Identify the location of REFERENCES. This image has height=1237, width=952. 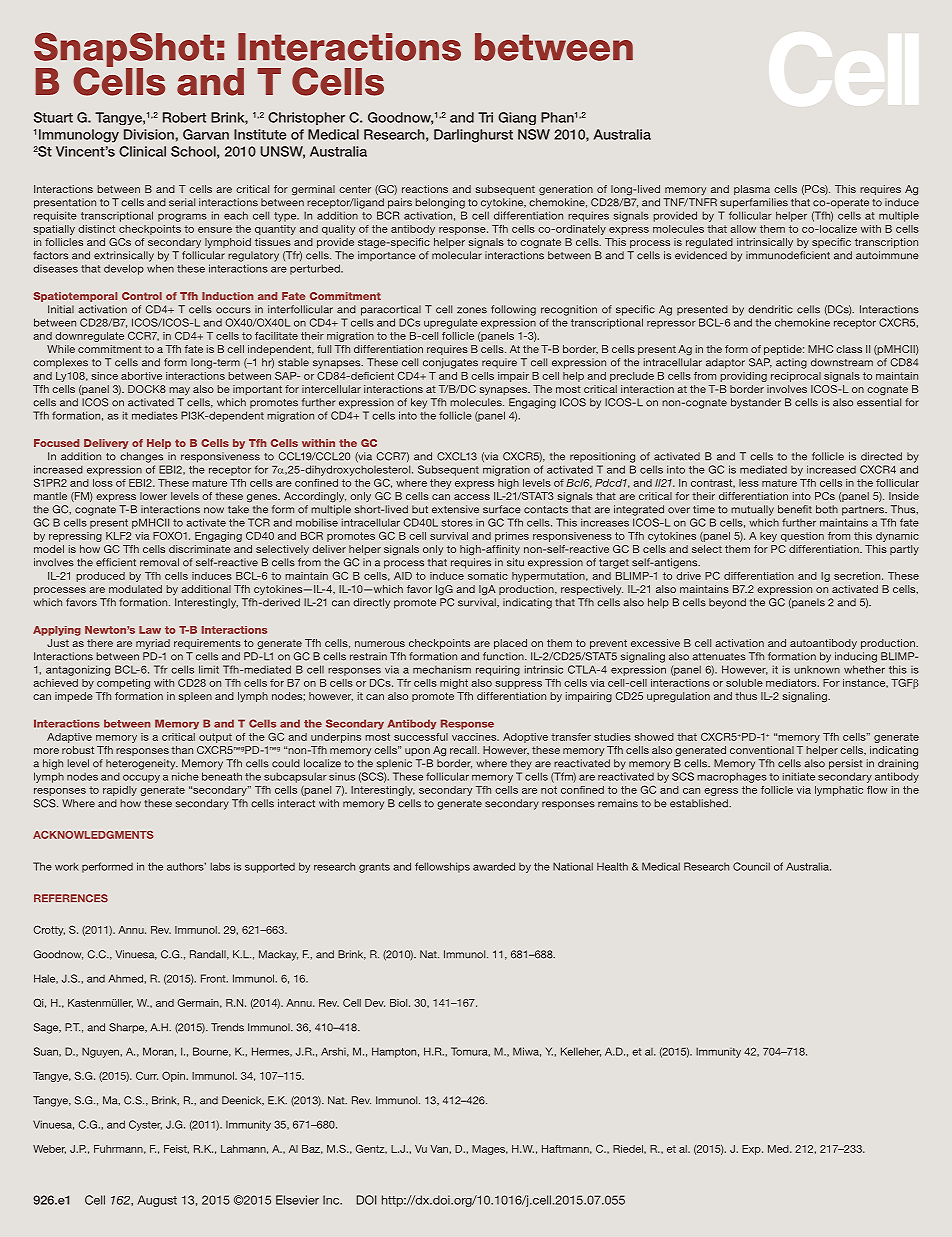
(71, 898).
